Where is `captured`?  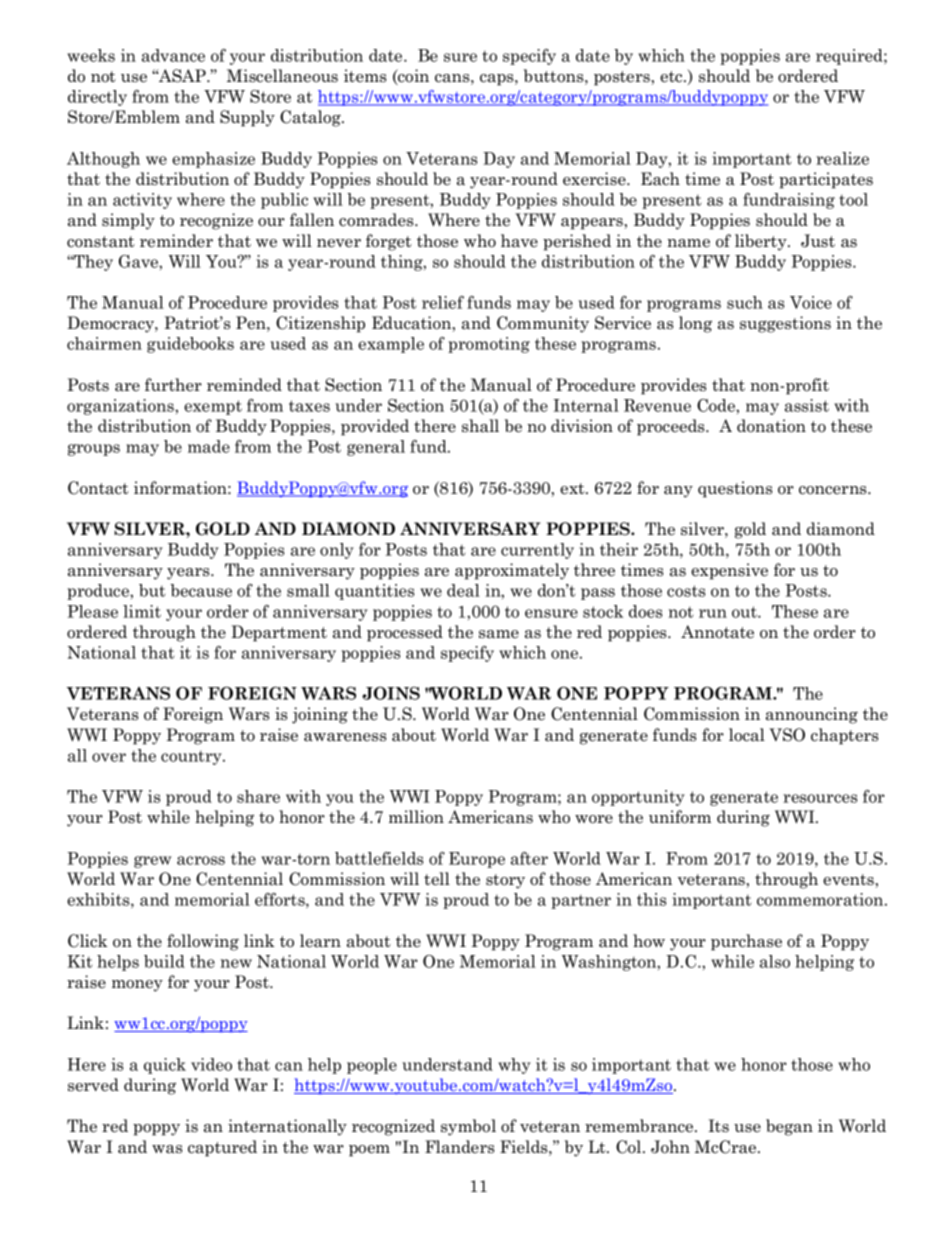 captured is located at coordinates (222, 1148).
